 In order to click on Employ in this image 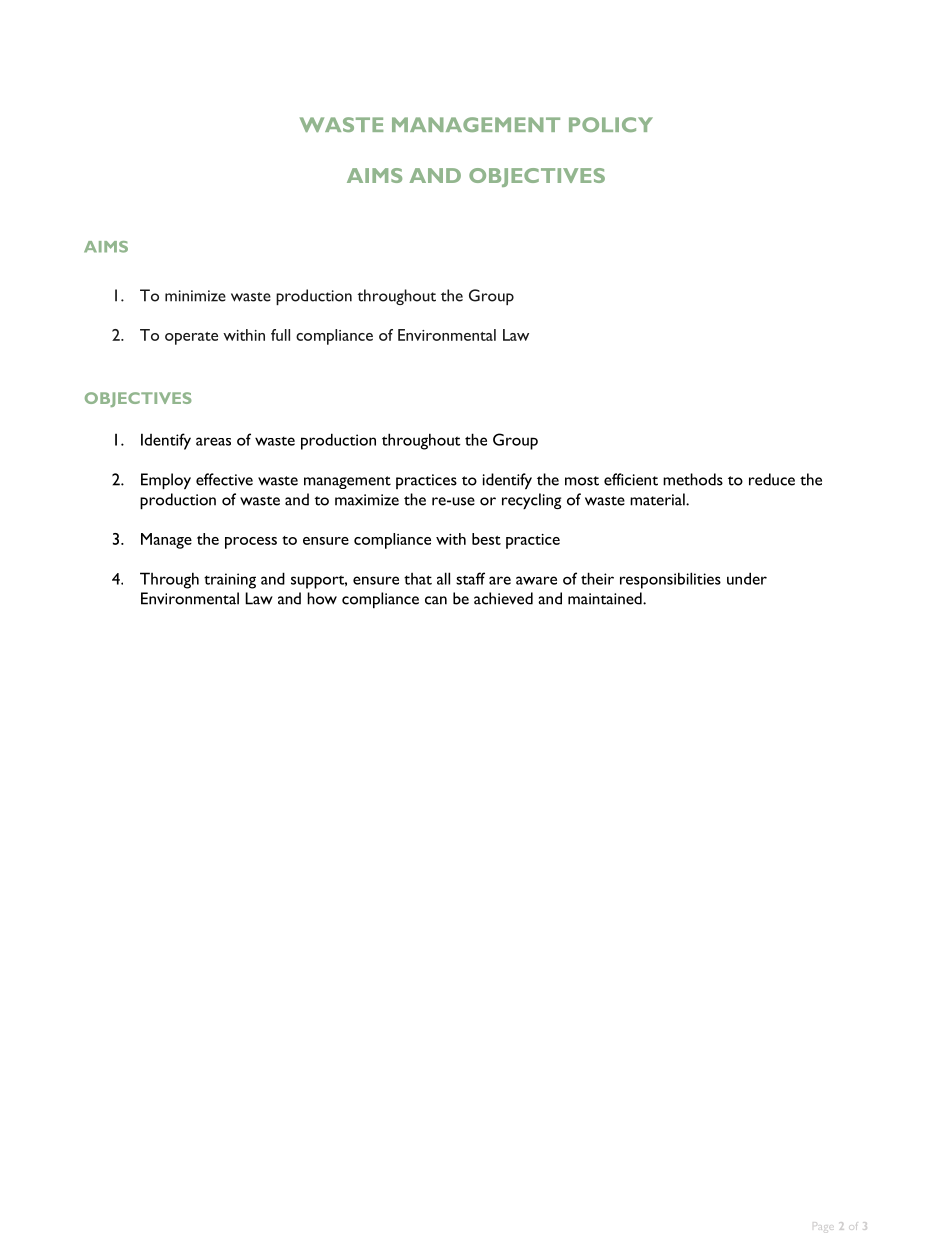, I will do `click(166, 481)`.
